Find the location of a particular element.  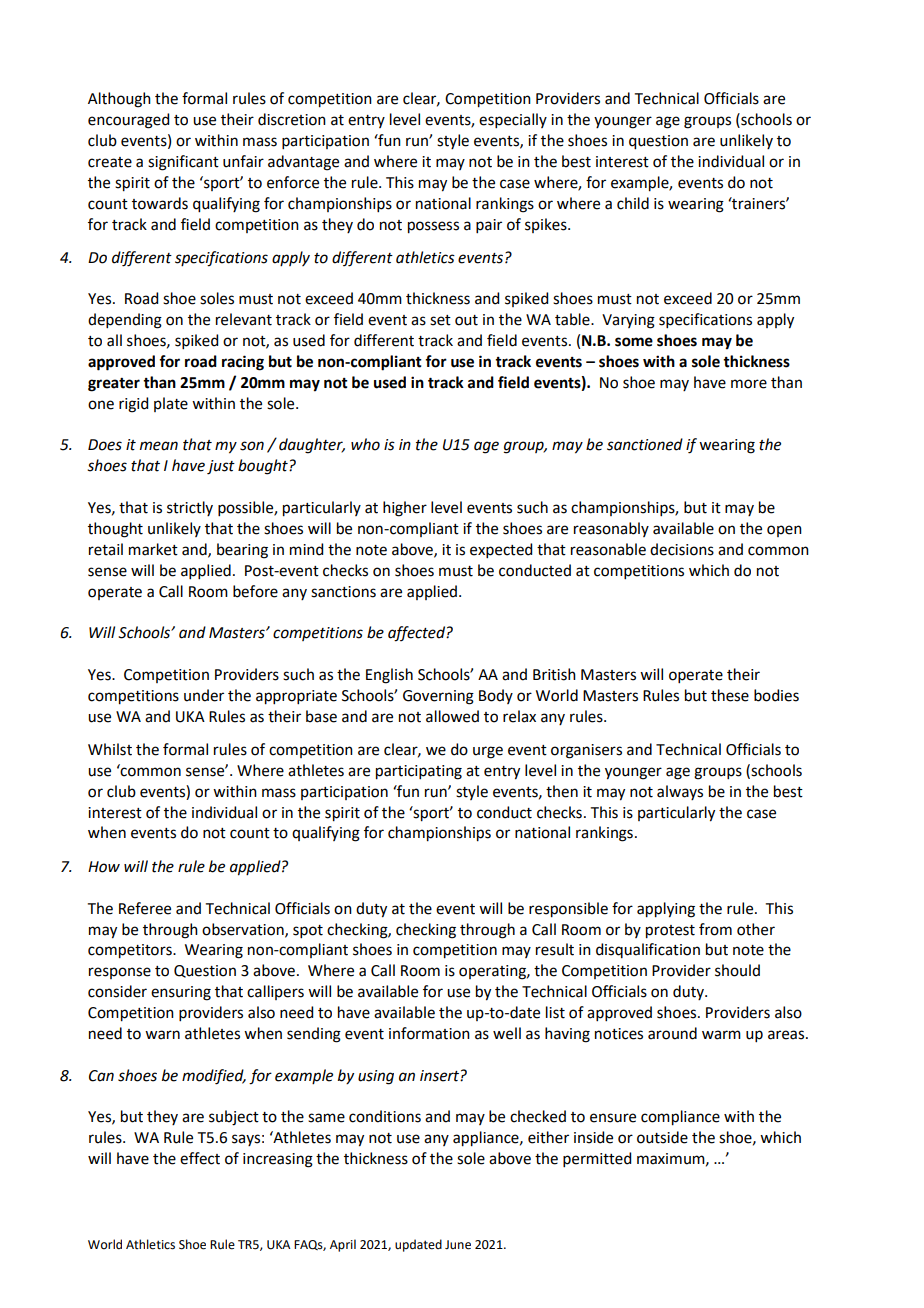

significant is located at coordinates (183, 163).
